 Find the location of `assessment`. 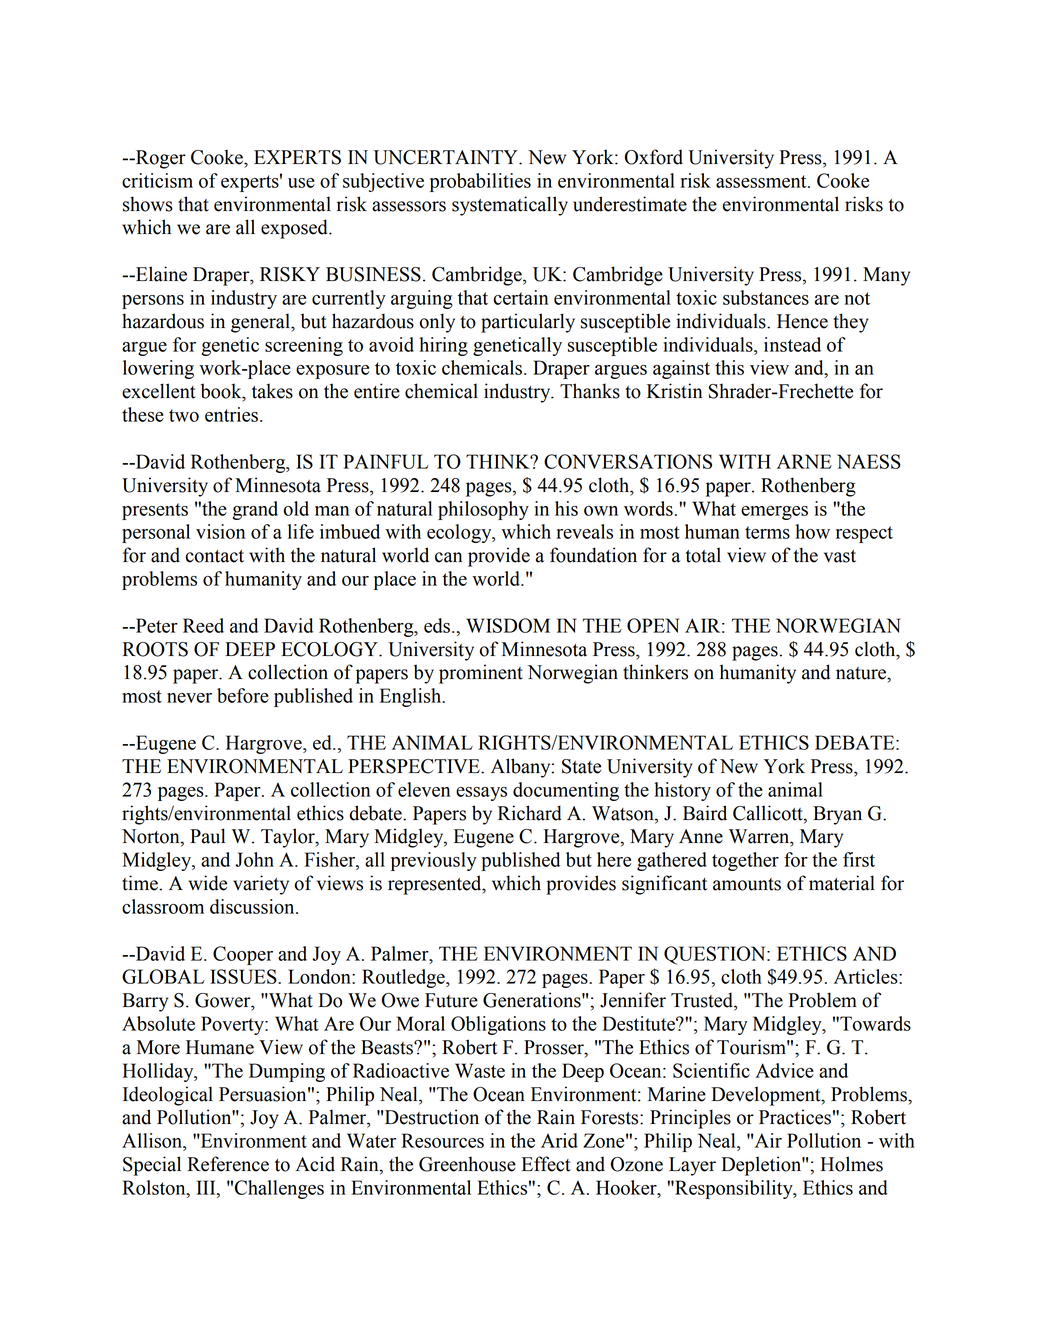

assessment is located at coordinates (762, 181).
